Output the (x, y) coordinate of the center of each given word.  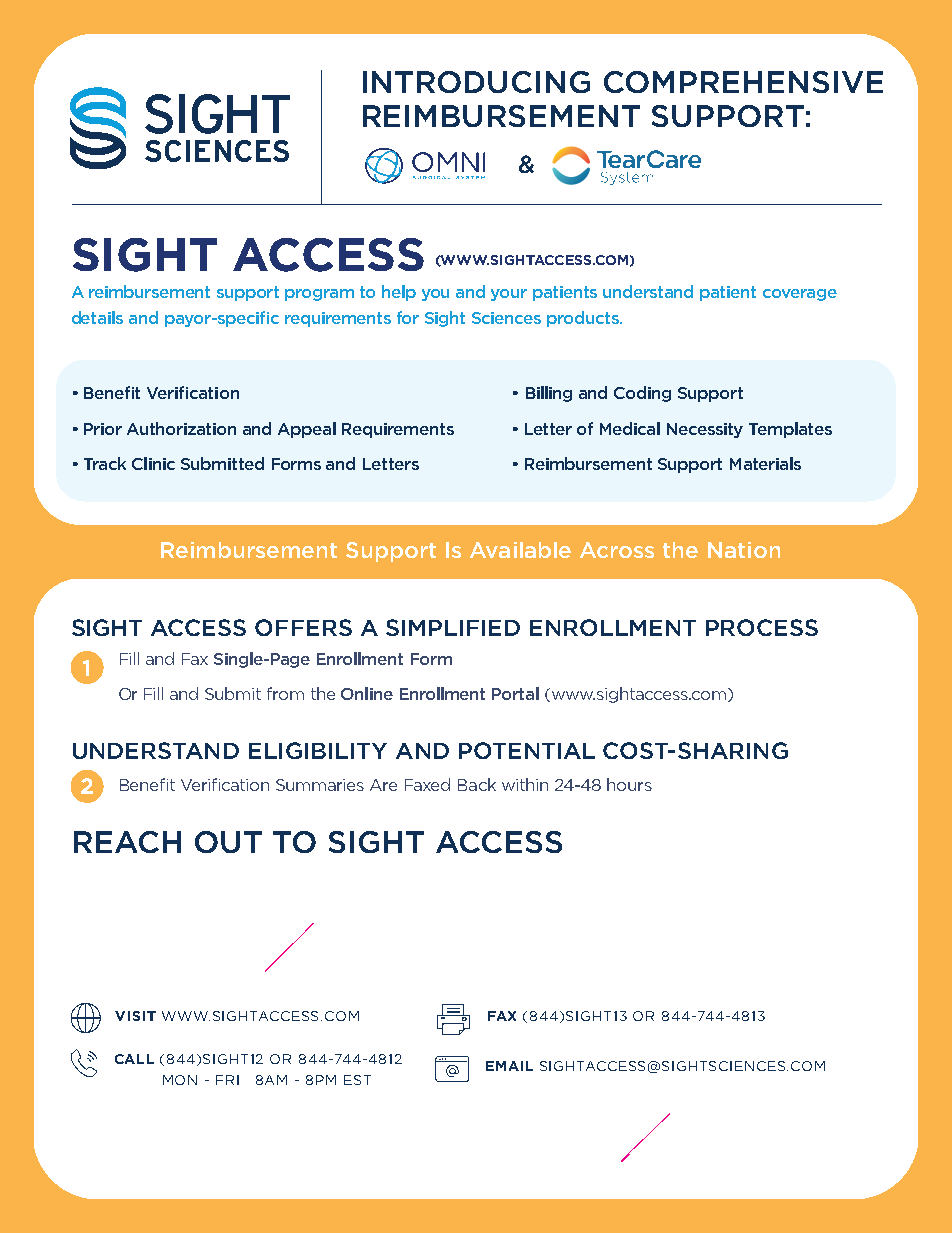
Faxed (427, 784)
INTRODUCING (476, 82)
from (285, 693)
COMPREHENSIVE (743, 82)
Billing (549, 394)
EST (357, 1080)
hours (629, 784)
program (319, 295)
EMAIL (509, 1066)
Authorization (181, 428)
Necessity (705, 430)
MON (180, 1080)
